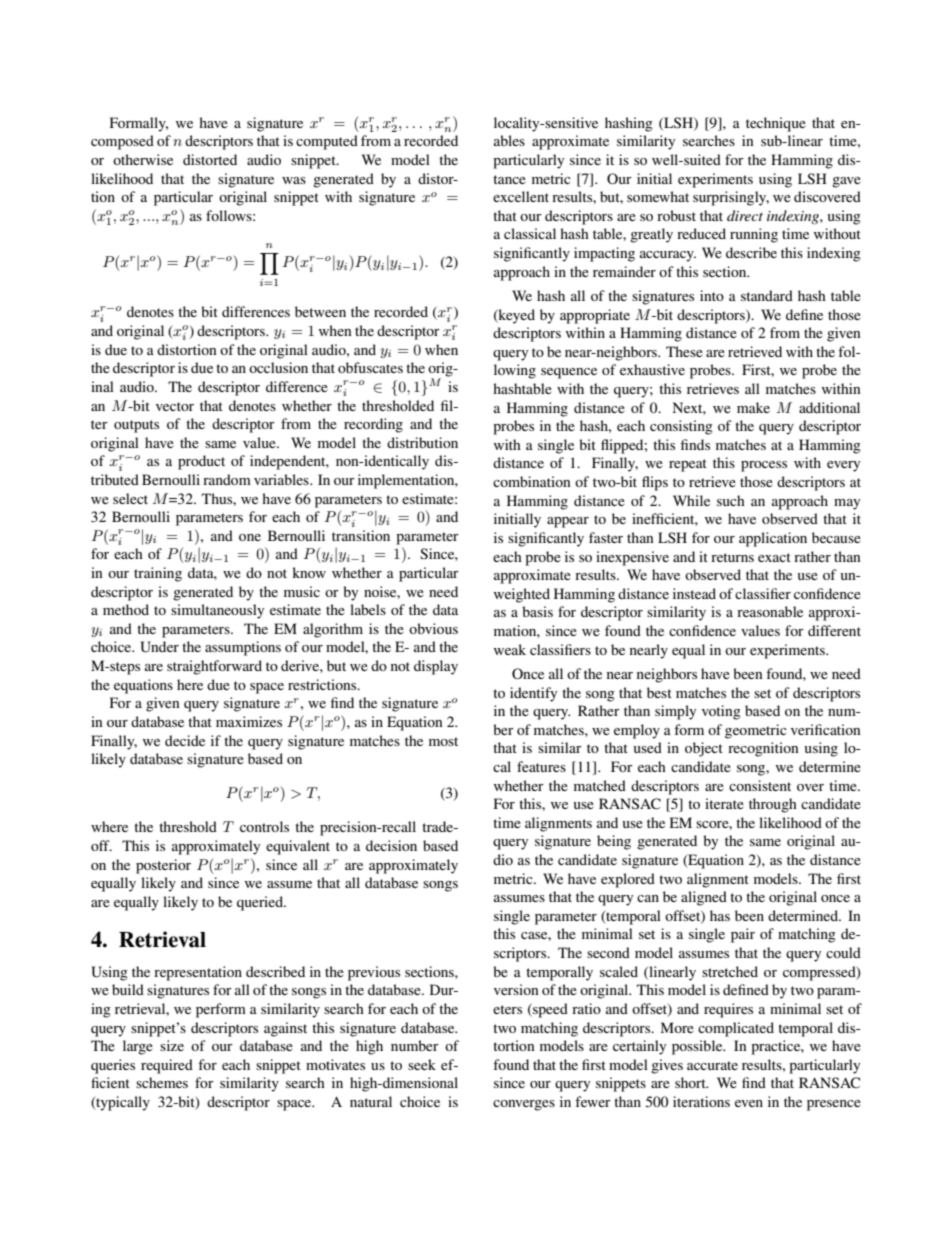  What do you see at coordinates (422, 1064) in the image?
I see `seek` at bounding box center [422, 1064].
